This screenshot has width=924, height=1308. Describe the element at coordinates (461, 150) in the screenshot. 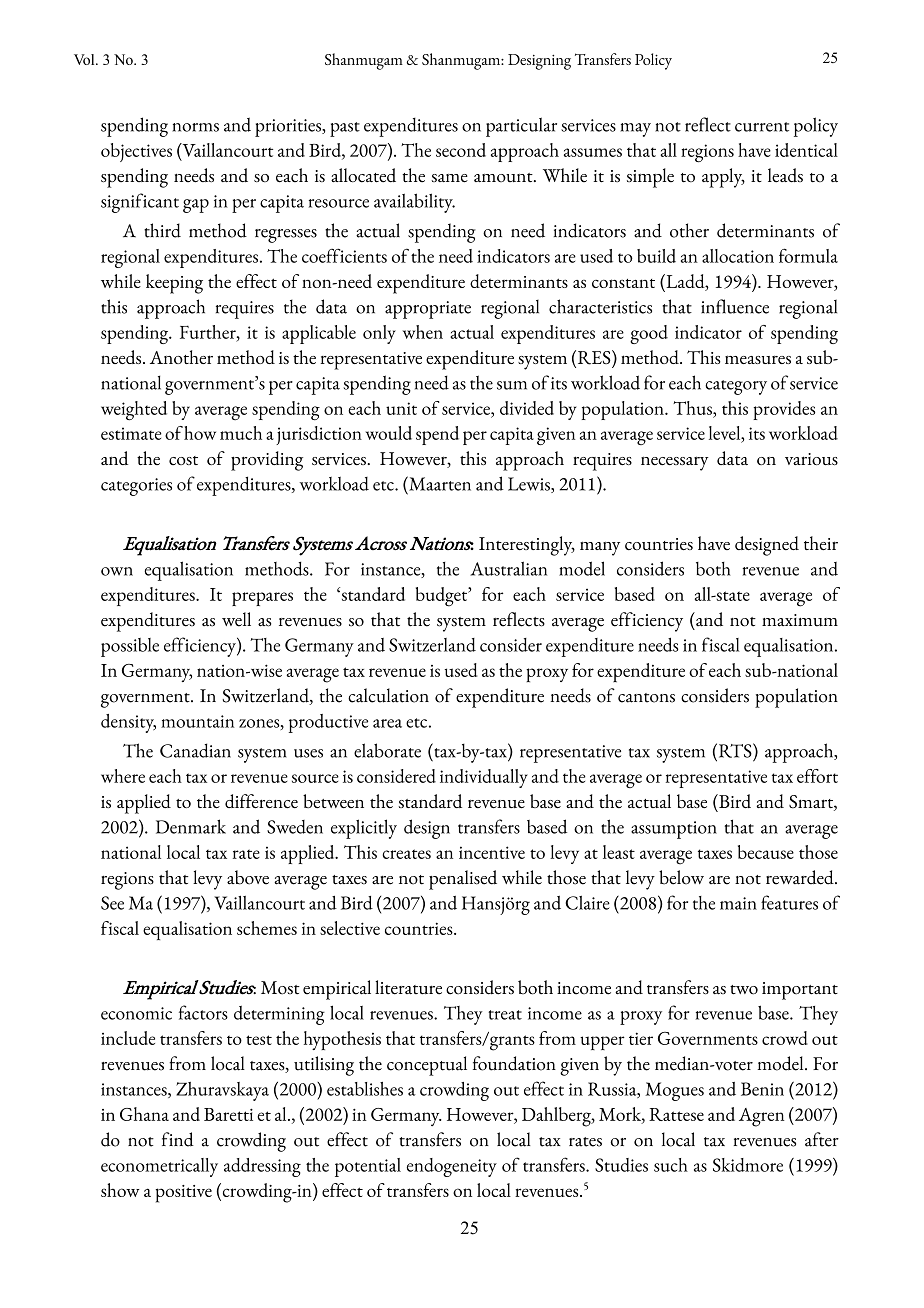

I see `second` at that location.
